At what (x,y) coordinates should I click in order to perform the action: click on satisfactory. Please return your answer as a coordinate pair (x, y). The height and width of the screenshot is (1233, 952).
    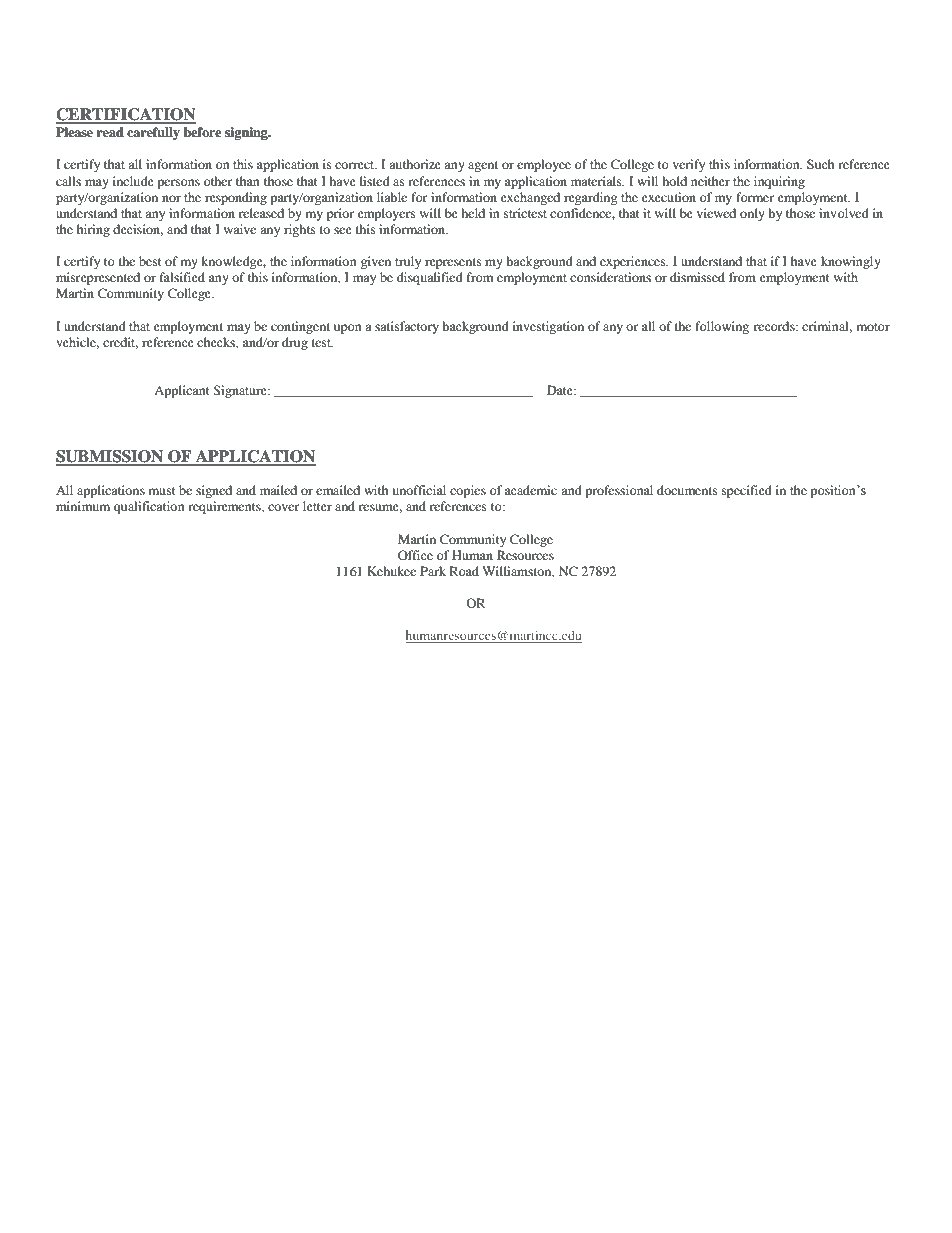
    Looking at the image, I should click on (407, 327).
